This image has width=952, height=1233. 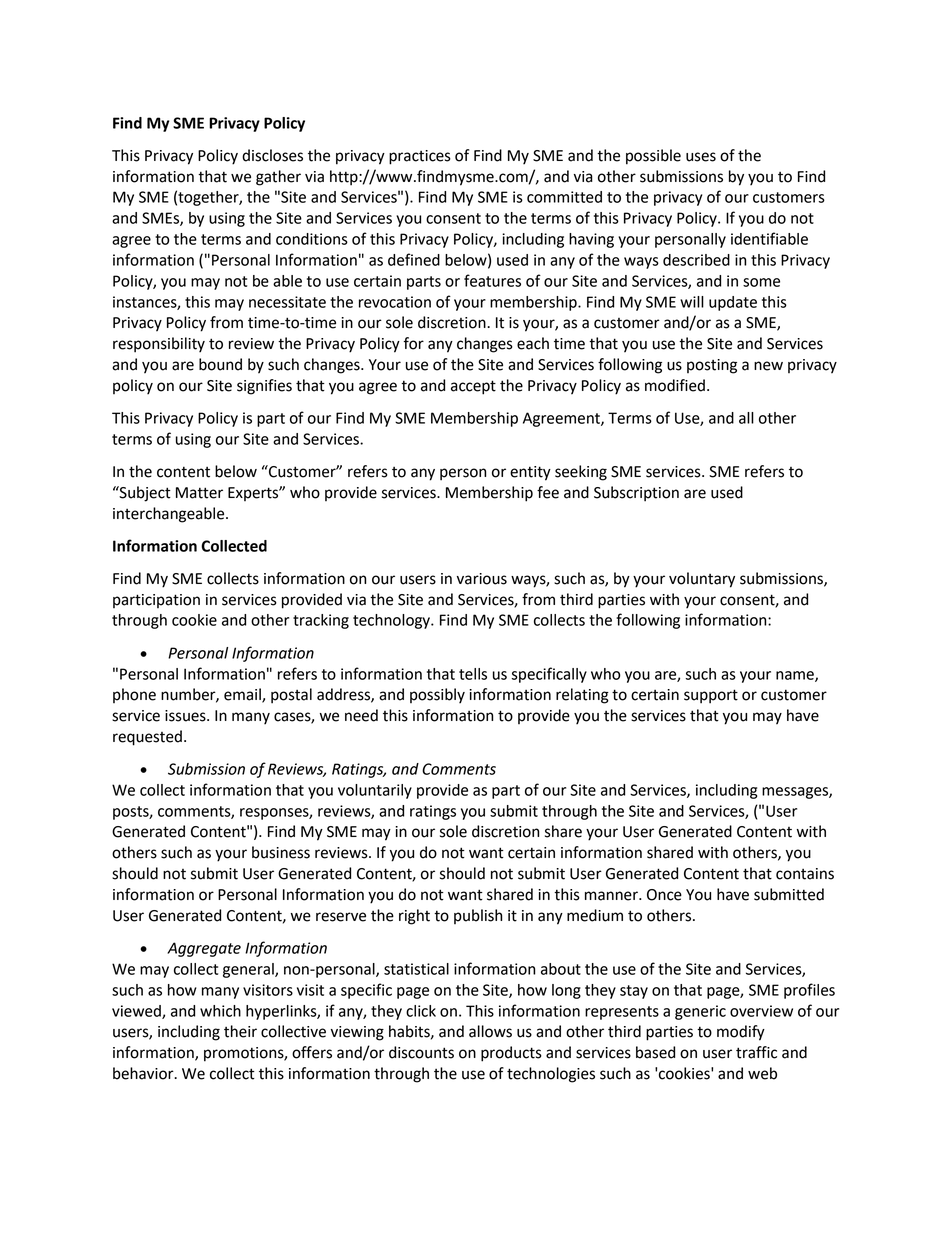 I want to click on various, so click(x=482, y=579).
